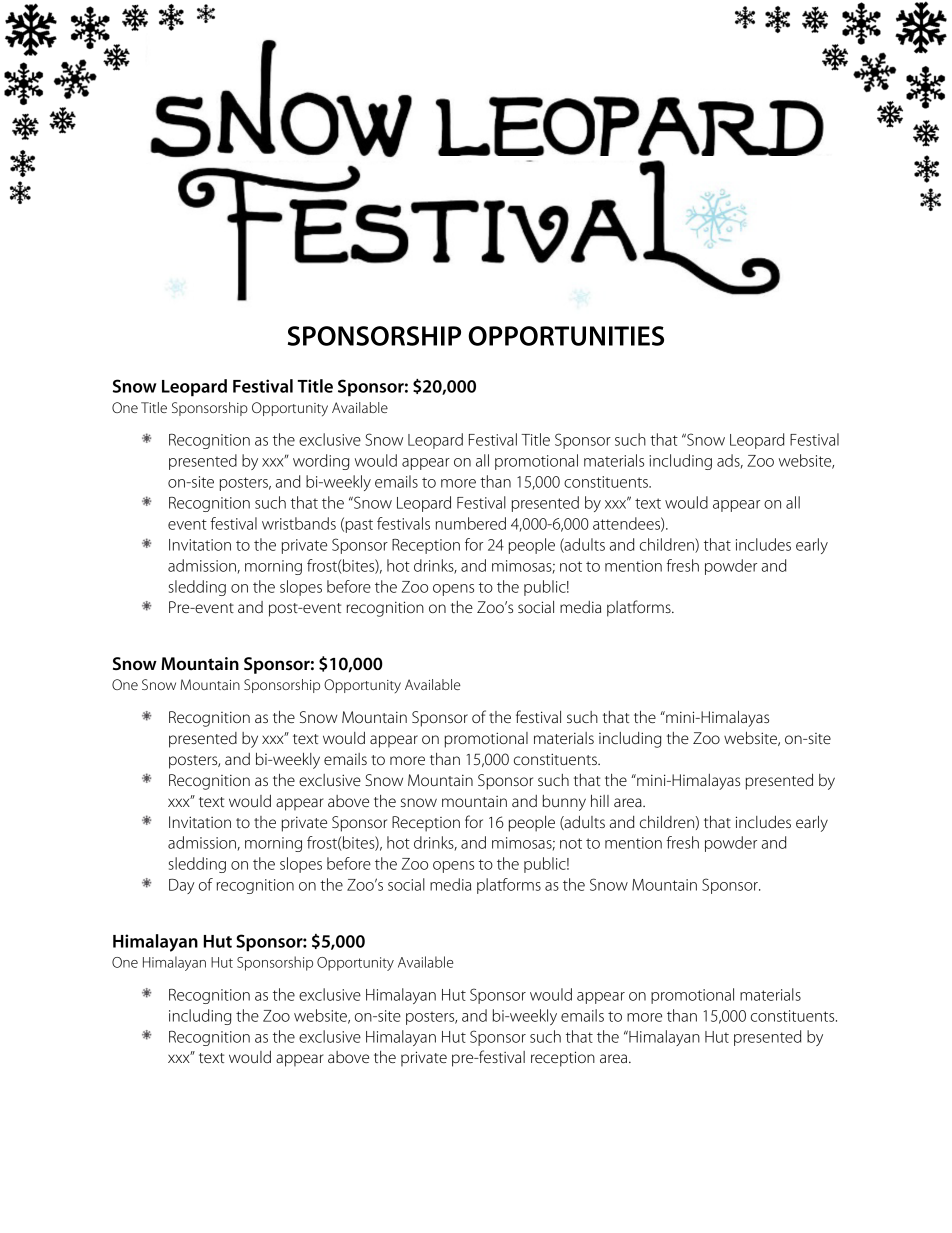  Describe the element at coordinates (321, 462) in the document. I see `wording` at that location.
